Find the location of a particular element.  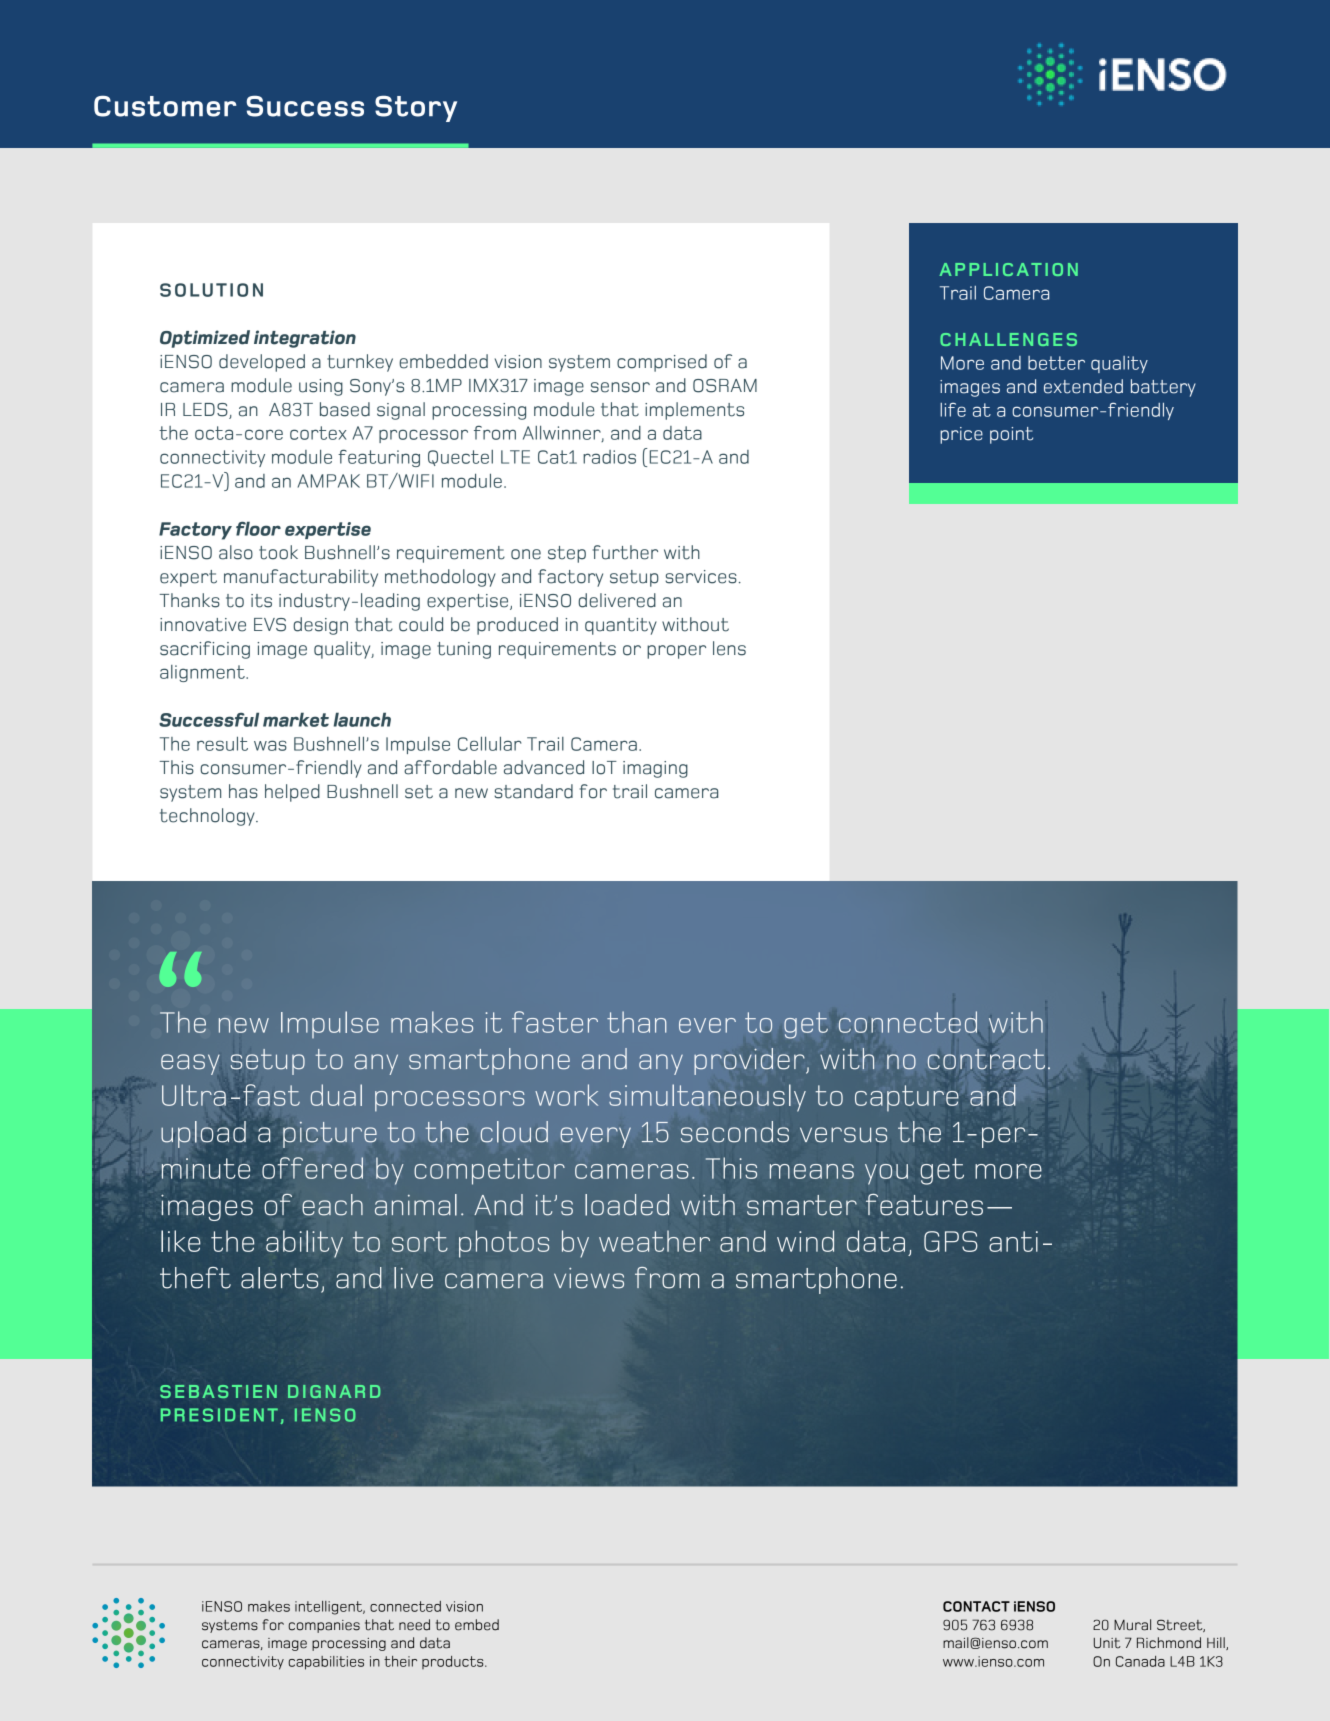

EVS is located at coordinates (270, 625).
